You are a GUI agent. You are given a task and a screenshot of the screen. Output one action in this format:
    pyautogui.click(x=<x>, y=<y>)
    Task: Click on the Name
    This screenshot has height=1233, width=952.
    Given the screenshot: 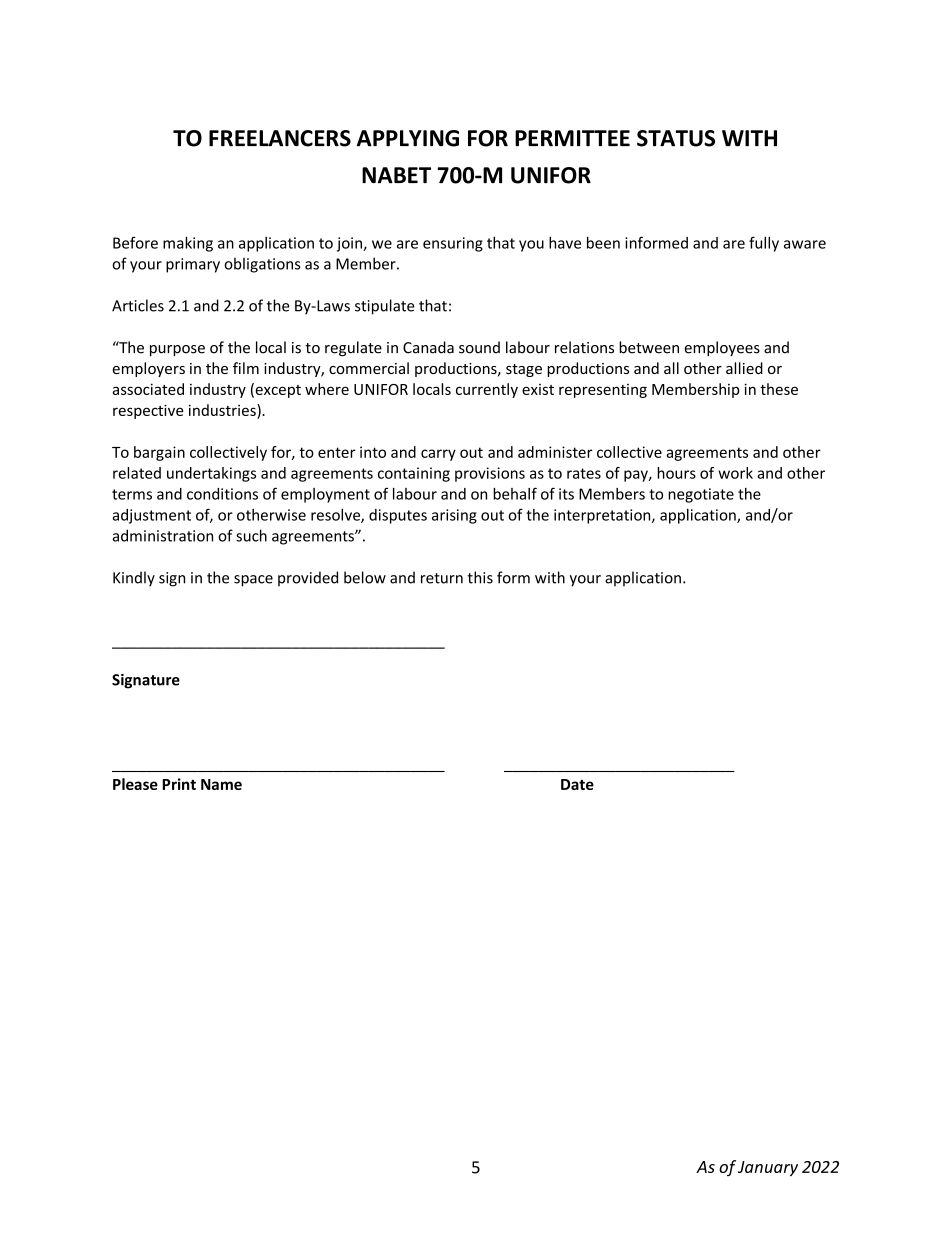 What is the action you would take?
    pyautogui.click(x=221, y=784)
